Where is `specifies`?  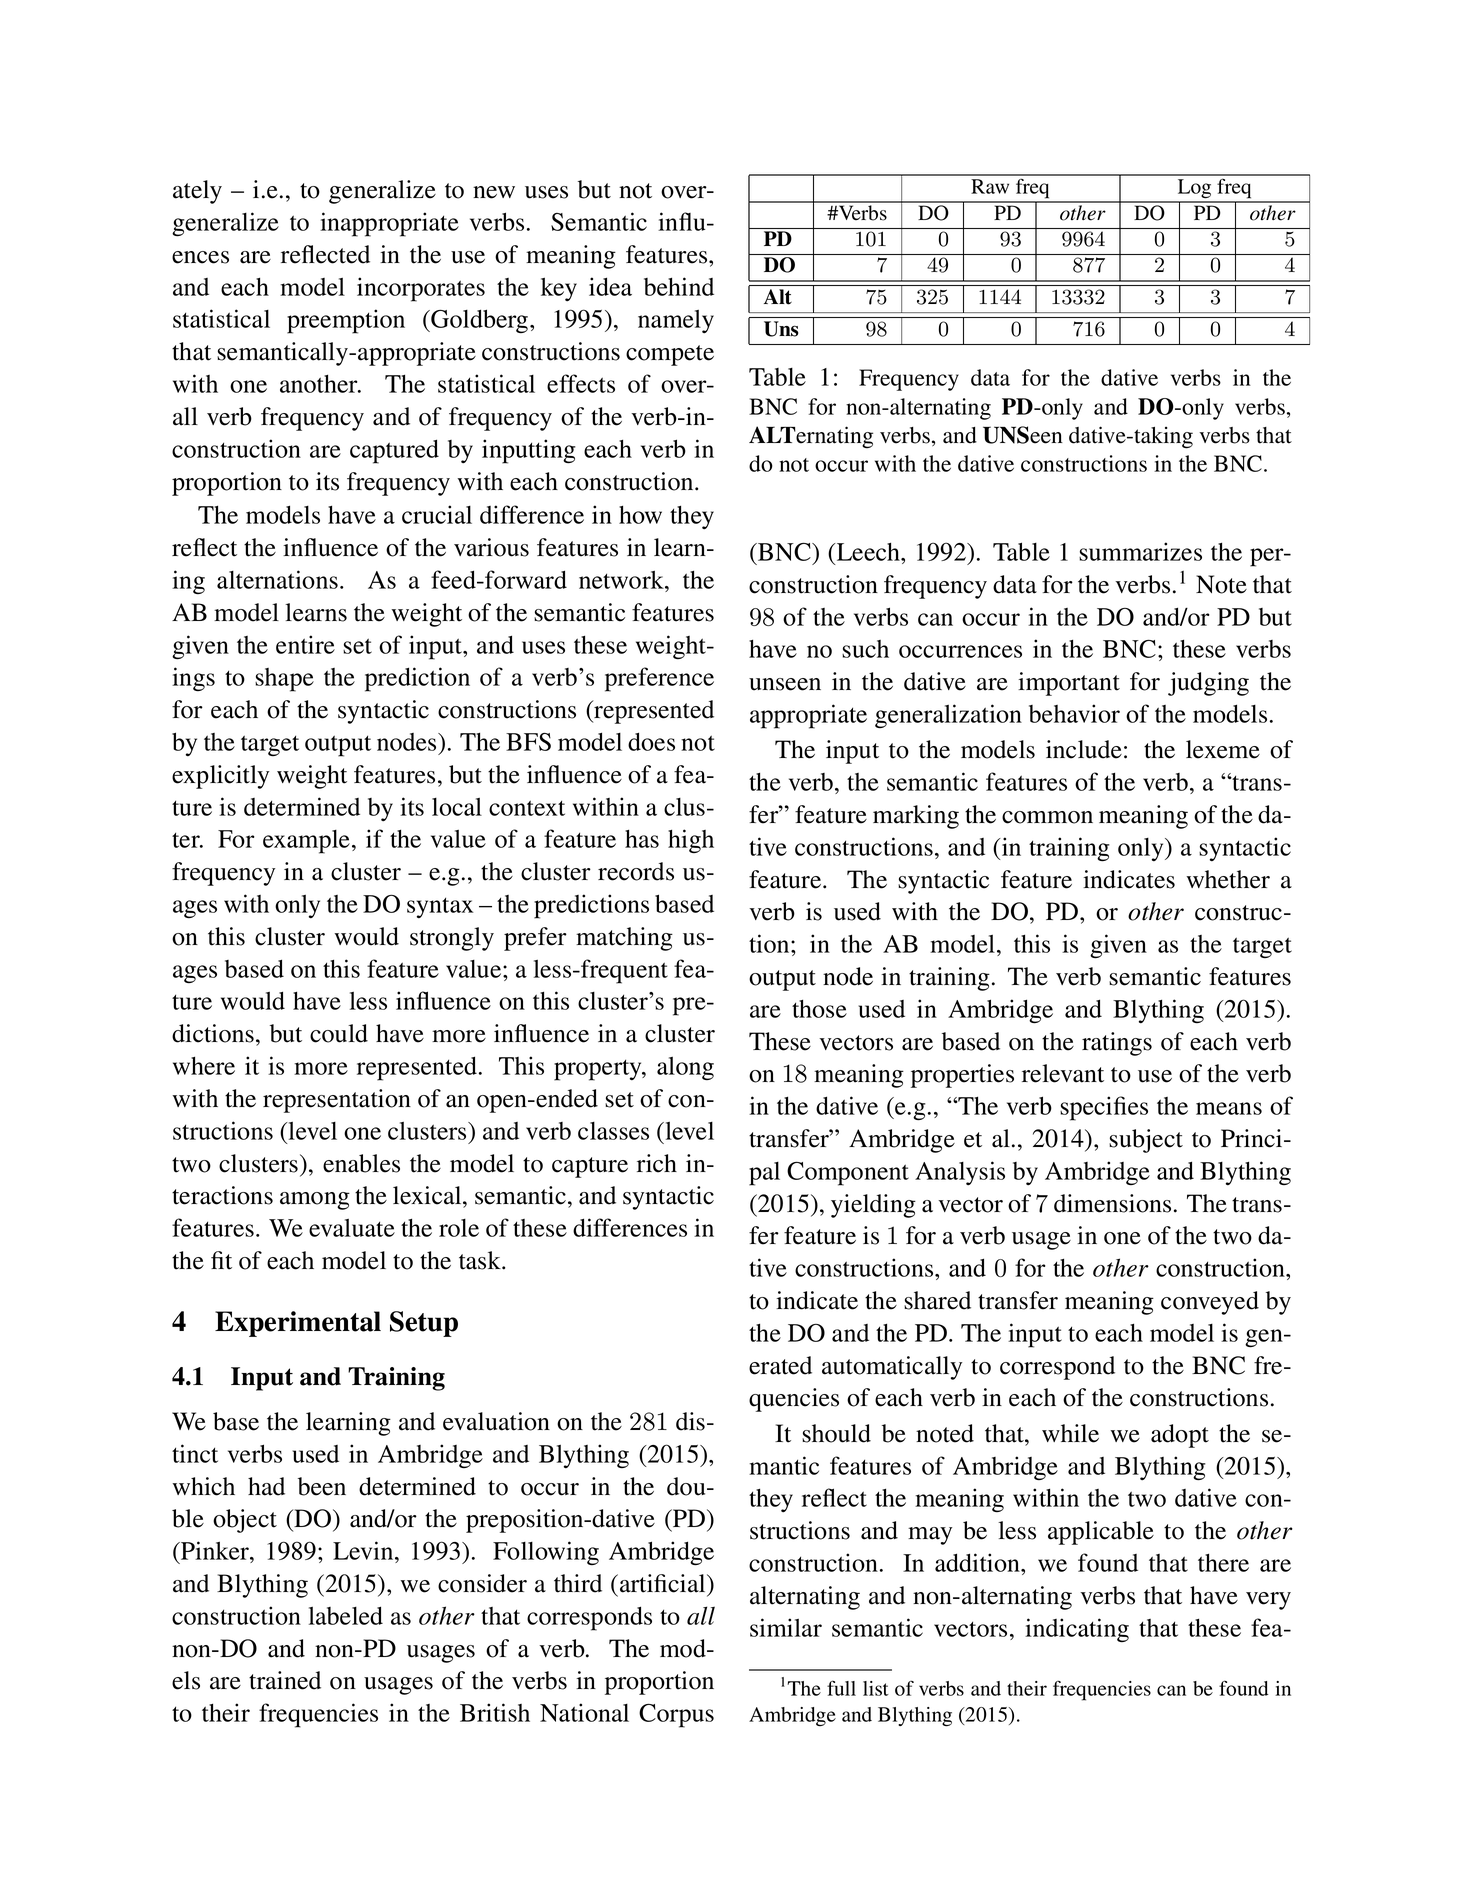
specifies is located at coordinates (1104, 1108).
